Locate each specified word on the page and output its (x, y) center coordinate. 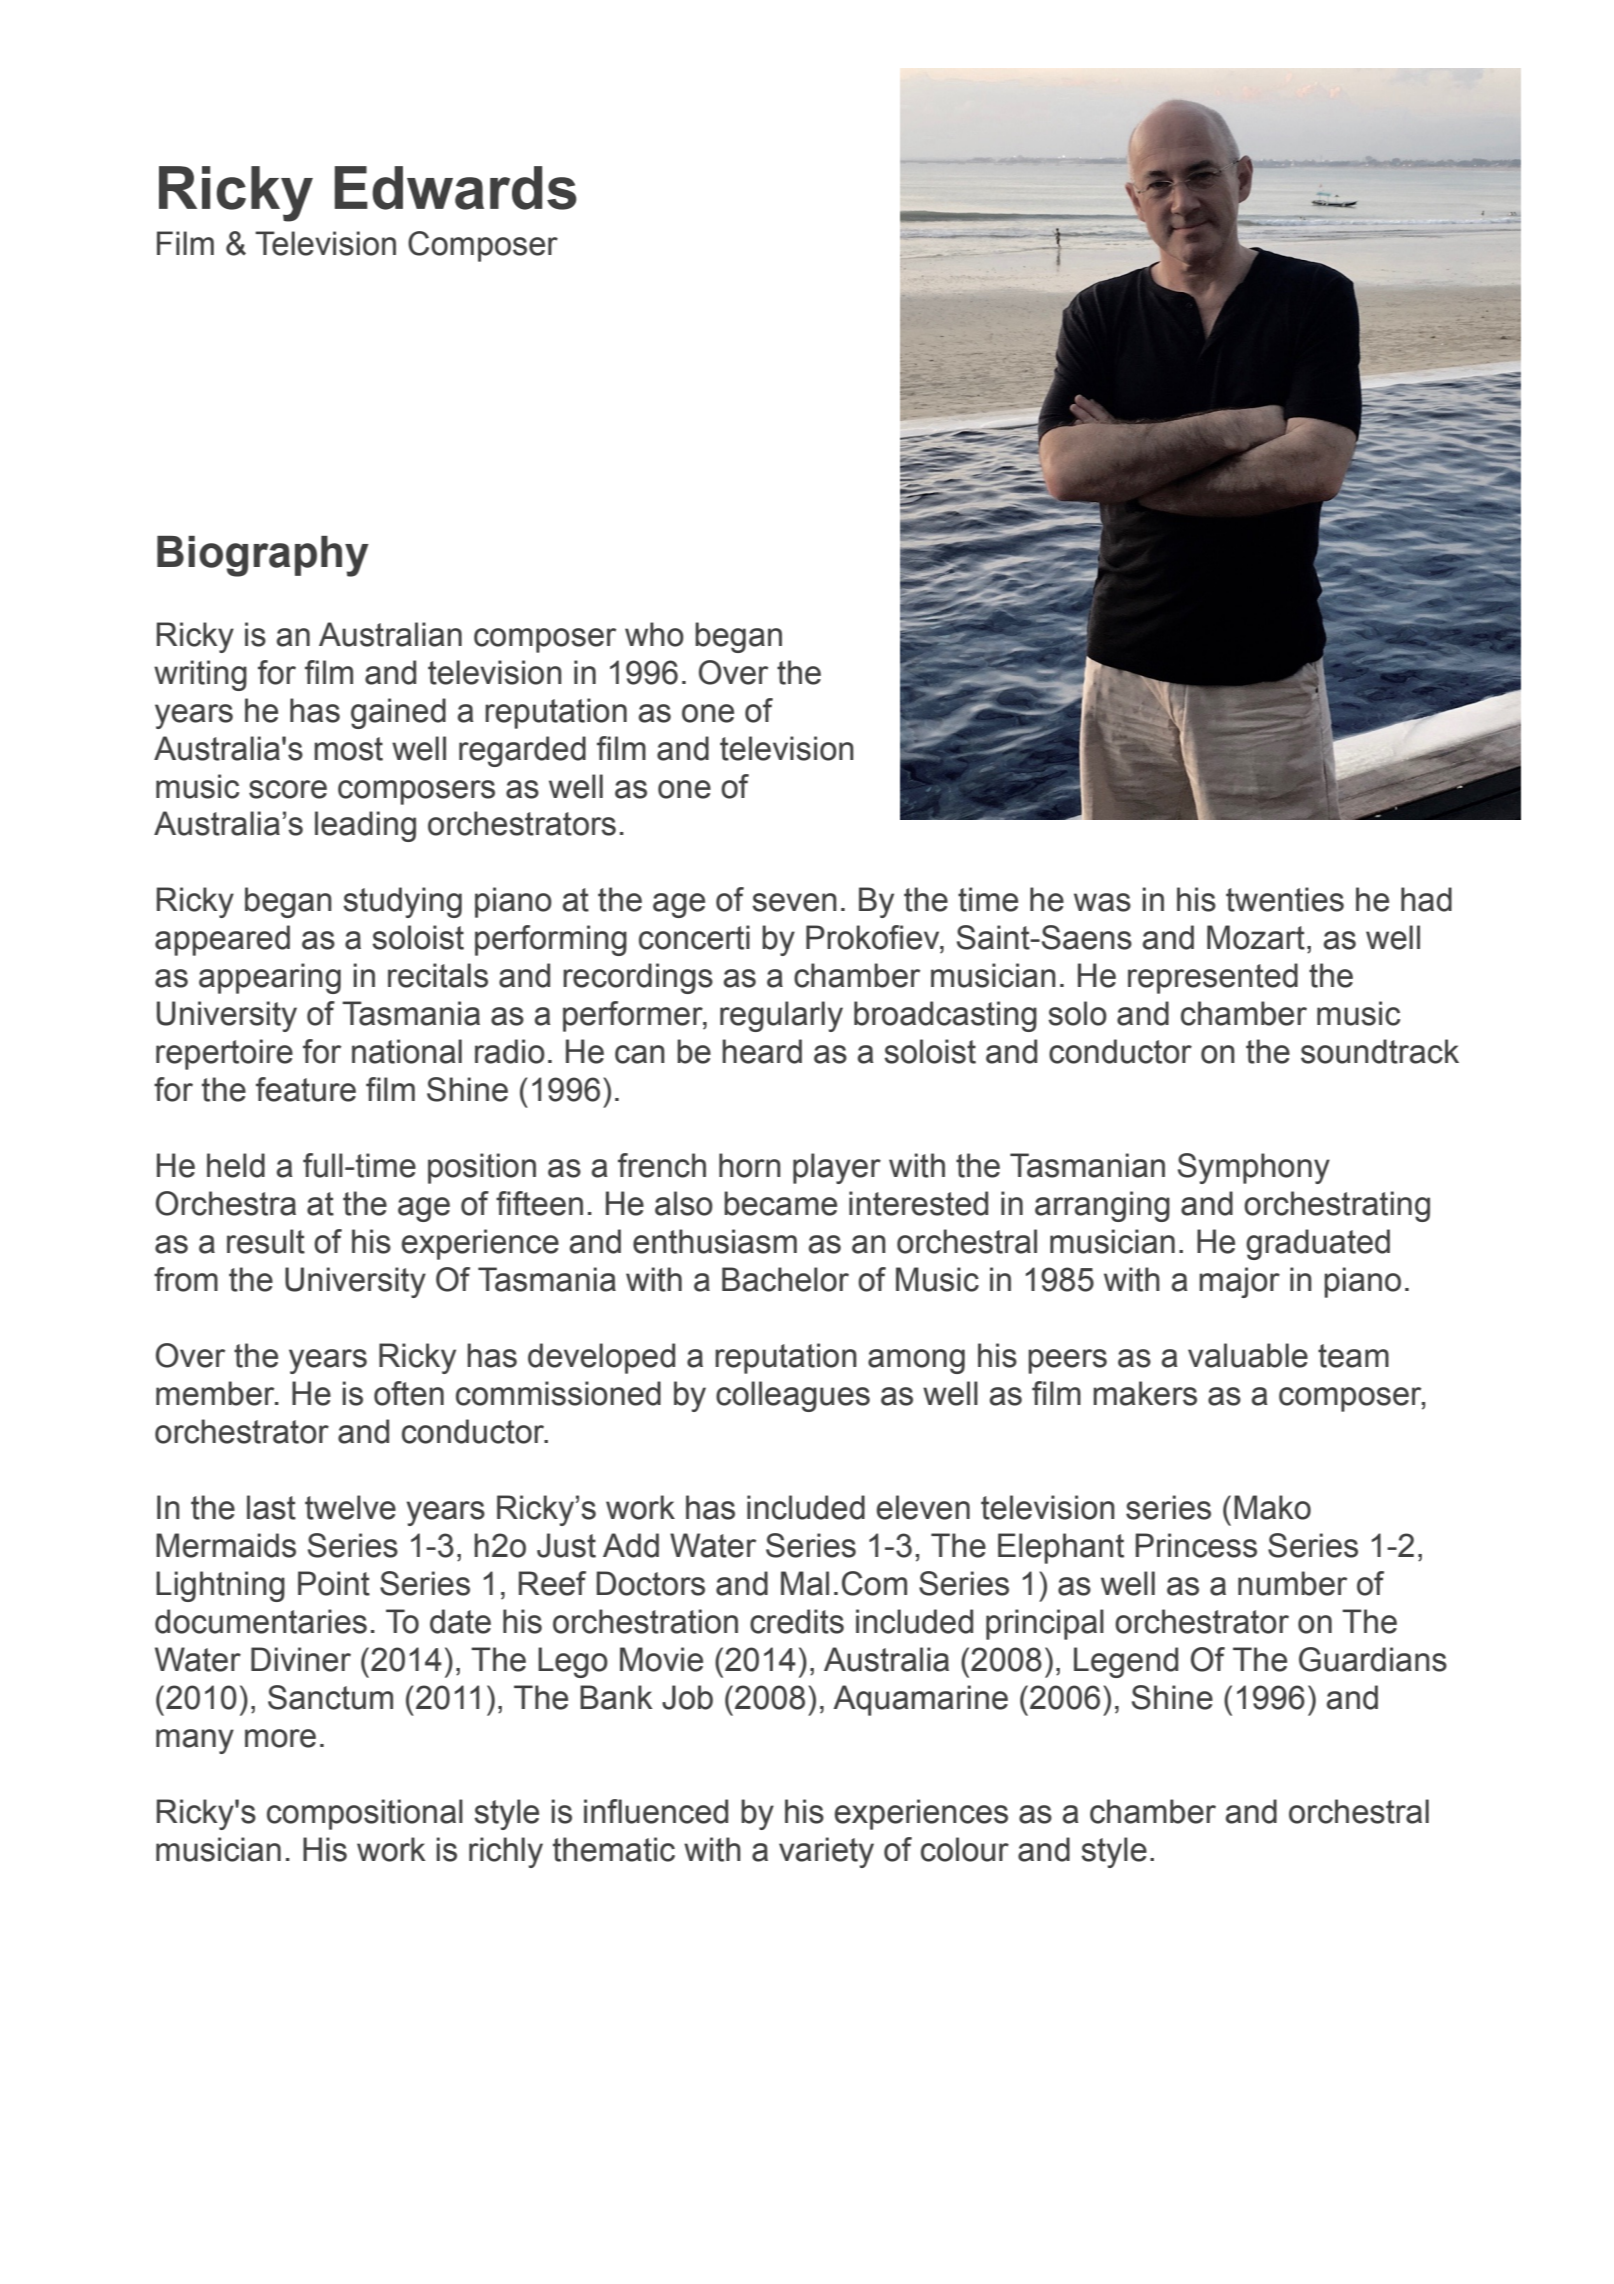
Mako (1272, 1507)
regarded (522, 751)
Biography (263, 556)
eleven (923, 1507)
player (837, 1168)
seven (794, 902)
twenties (1285, 899)
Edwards (456, 188)
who (654, 634)
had (1426, 899)
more (280, 1738)
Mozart (1256, 937)
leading (365, 826)
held (236, 1165)
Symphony (1254, 1168)
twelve (350, 1507)
